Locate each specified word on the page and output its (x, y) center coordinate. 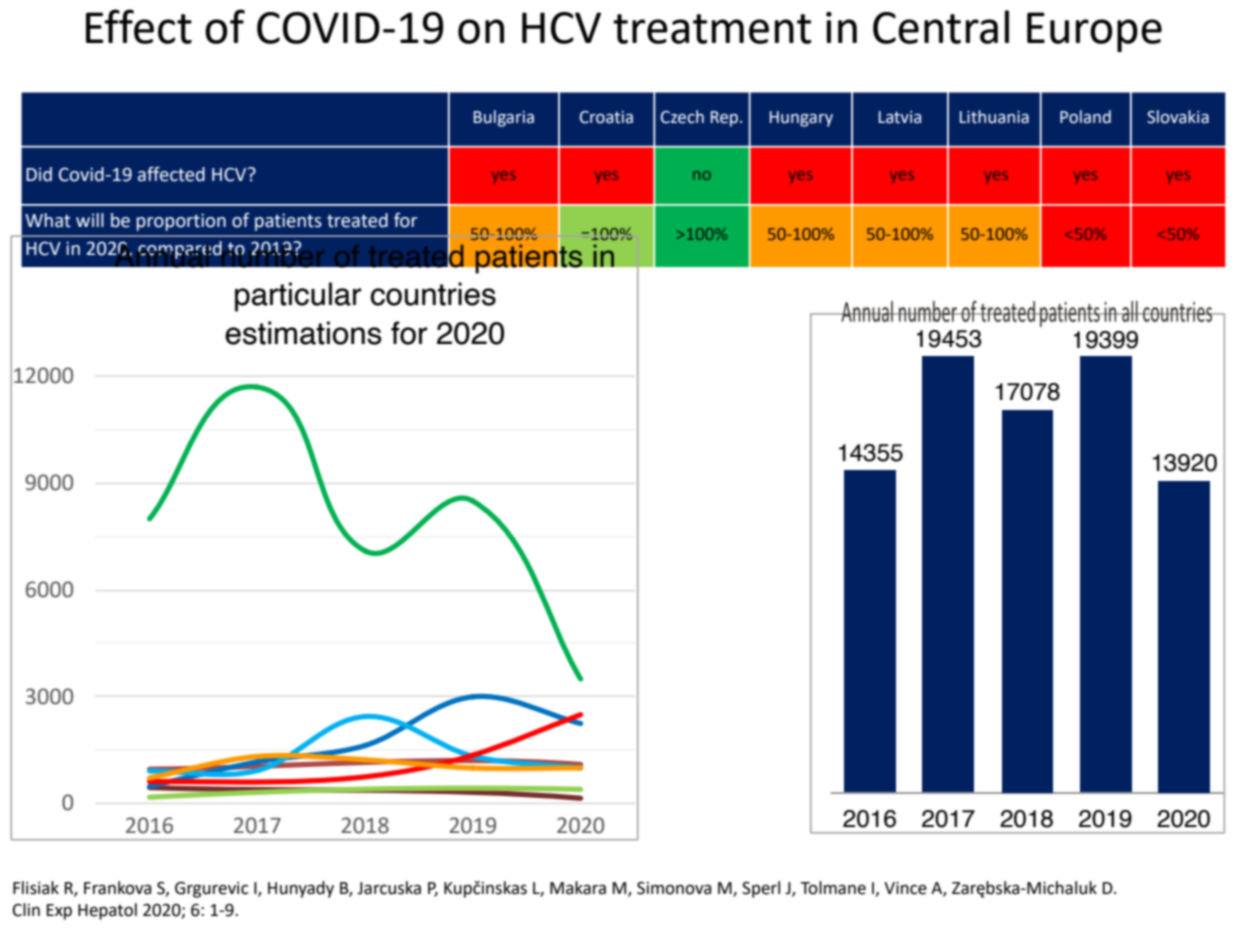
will (90, 220)
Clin (26, 910)
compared (180, 250)
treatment (712, 29)
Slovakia (1178, 117)
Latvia (900, 117)
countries (433, 294)
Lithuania (994, 117)
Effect (139, 26)
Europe (1094, 32)
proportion (181, 222)
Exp (59, 912)
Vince (905, 888)
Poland (1085, 117)
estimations (303, 333)
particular (298, 297)
